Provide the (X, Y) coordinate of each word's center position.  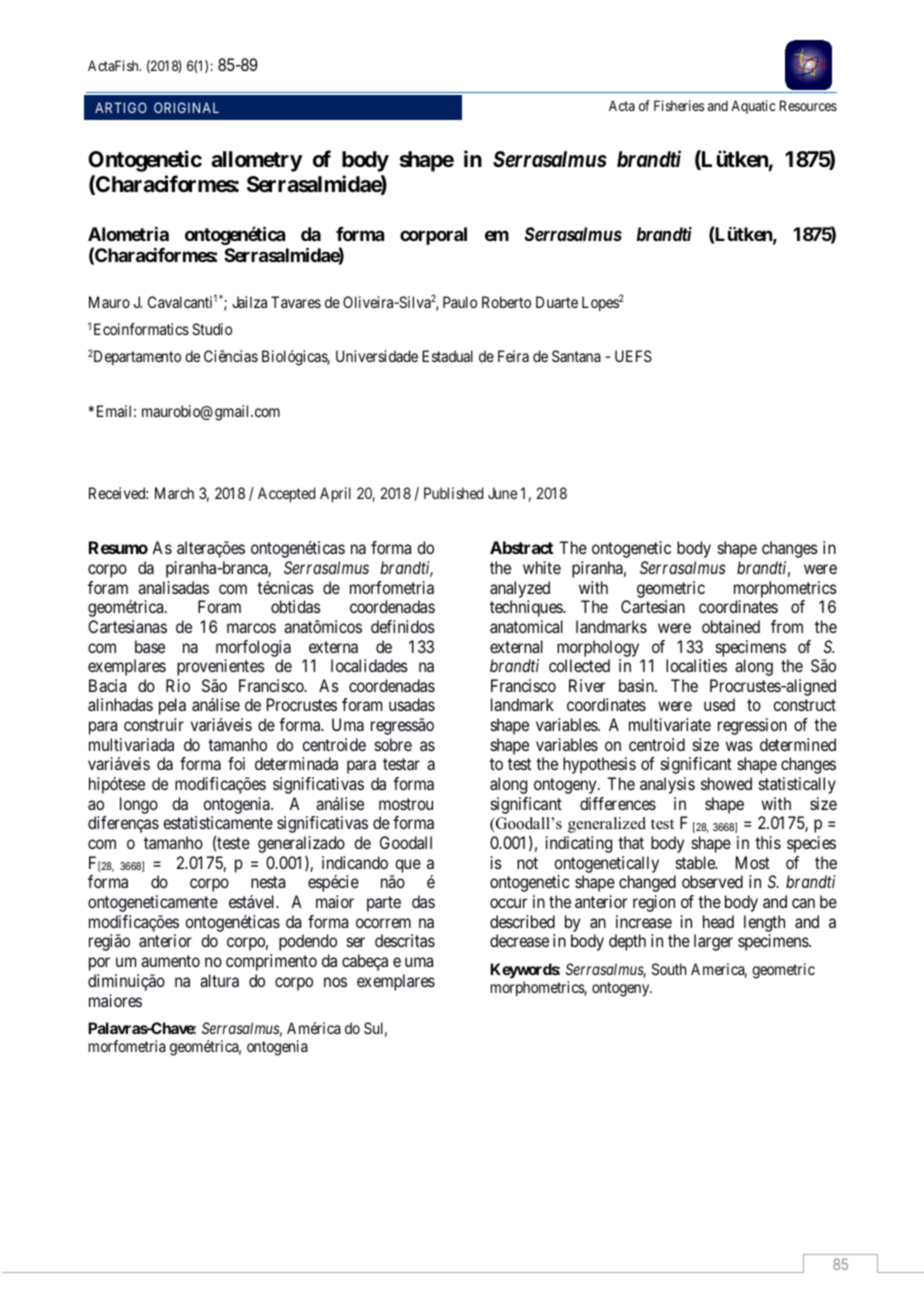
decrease (519, 940)
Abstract (521, 547)
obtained (731, 626)
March (174, 493)
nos (335, 982)
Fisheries (679, 105)
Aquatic (753, 107)
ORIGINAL (186, 107)
